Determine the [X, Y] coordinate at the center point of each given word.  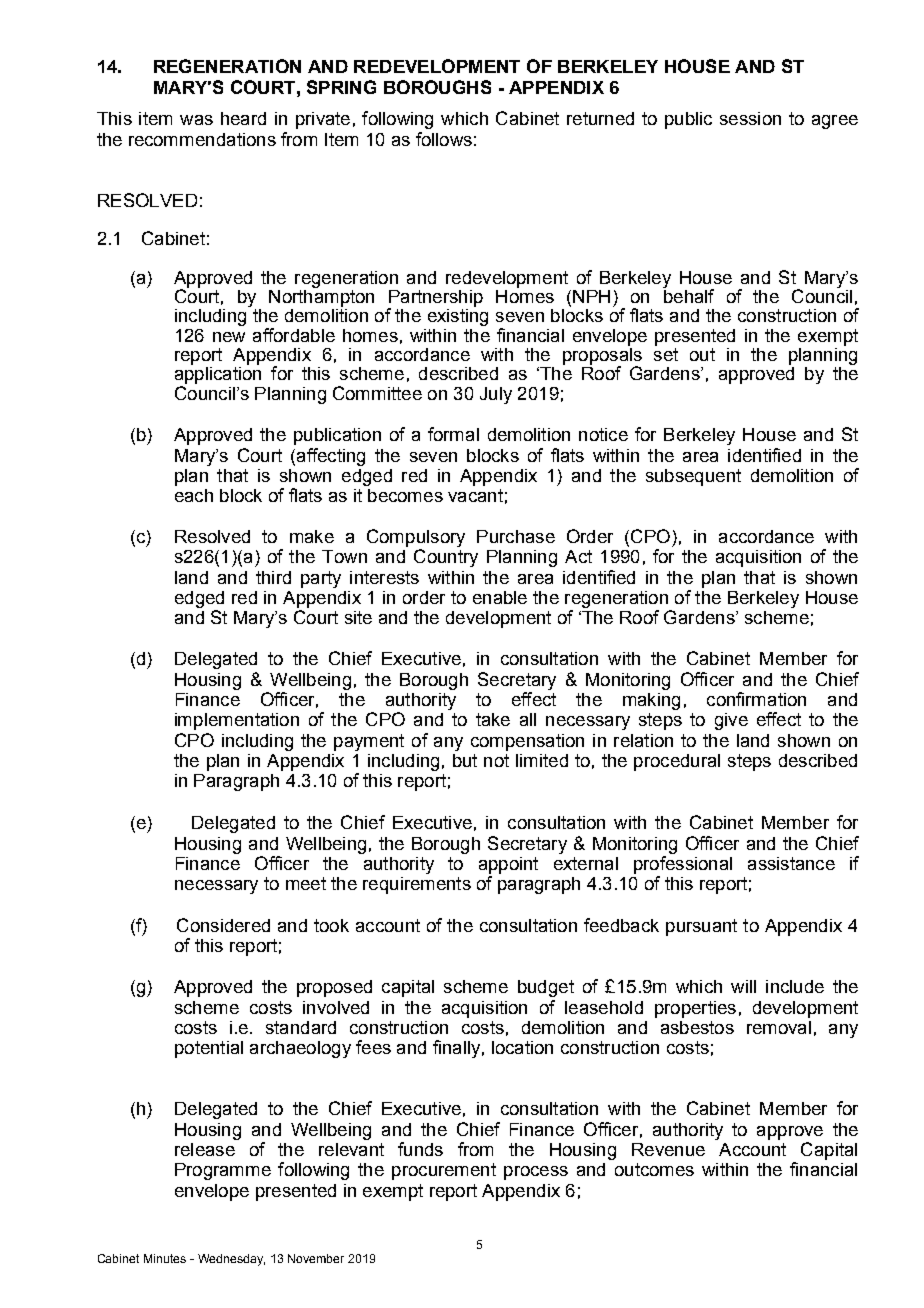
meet [306, 883]
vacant [475, 495]
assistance [791, 863]
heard [243, 118]
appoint [508, 865]
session [750, 118]
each [194, 495]
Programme [223, 1171]
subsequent [693, 477]
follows [444, 139]
